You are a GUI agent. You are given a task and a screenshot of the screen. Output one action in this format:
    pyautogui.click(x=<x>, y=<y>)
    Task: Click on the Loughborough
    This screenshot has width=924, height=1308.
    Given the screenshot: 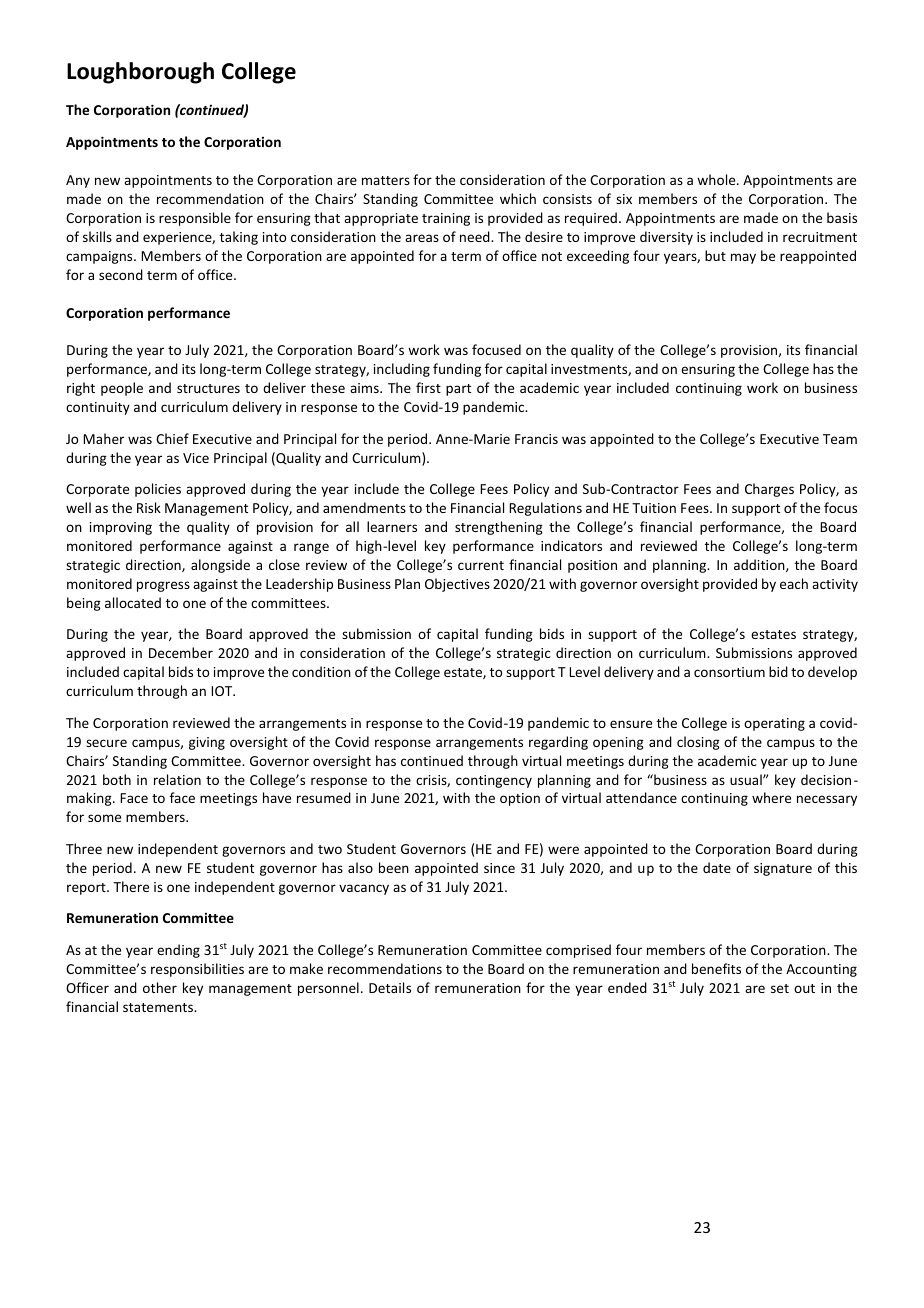 What is the action you would take?
    pyautogui.click(x=140, y=73)
